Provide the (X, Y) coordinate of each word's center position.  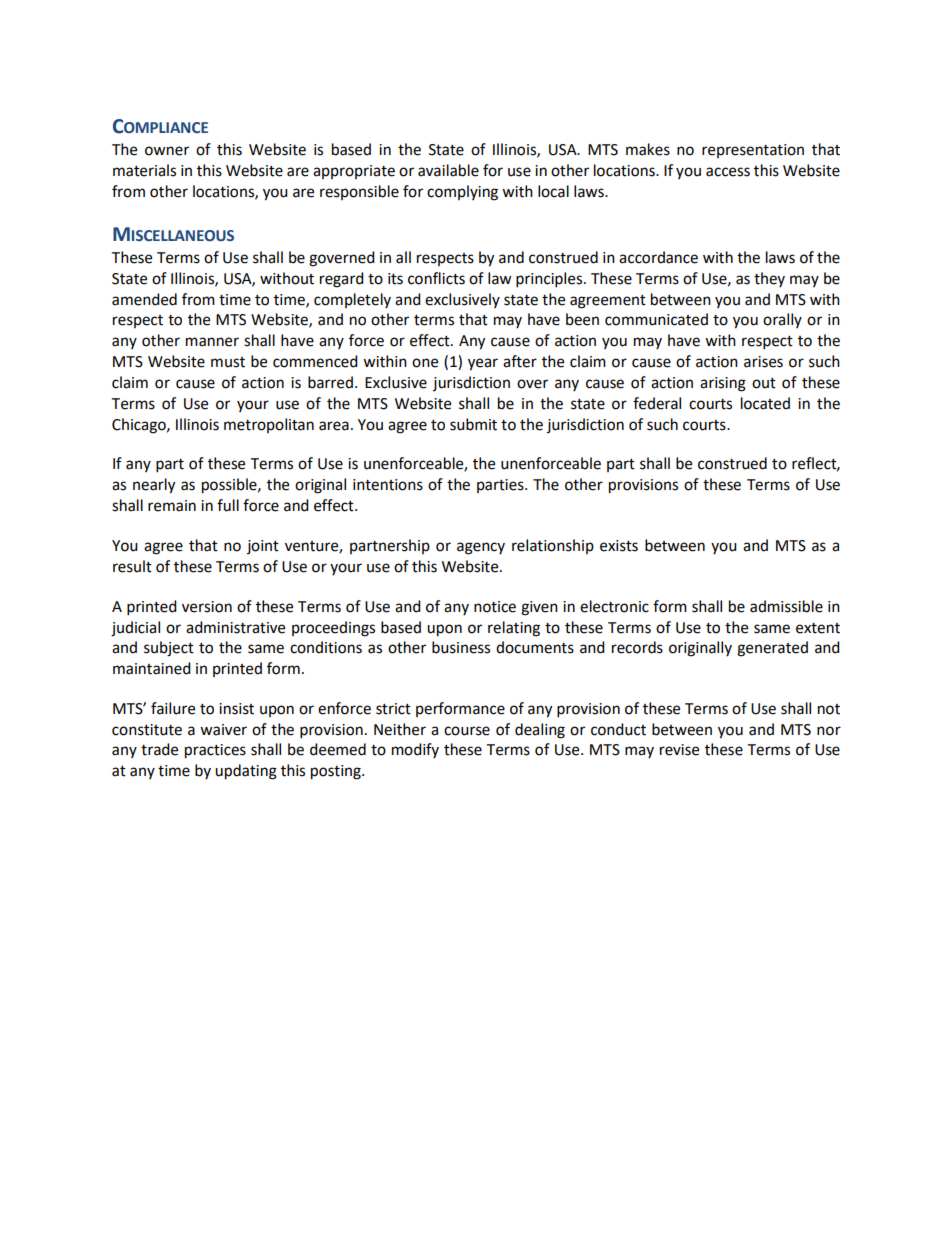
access (728, 172)
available (448, 170)
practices (215, 751)
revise (679, 750)
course (467, 731)
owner (167, 151)
